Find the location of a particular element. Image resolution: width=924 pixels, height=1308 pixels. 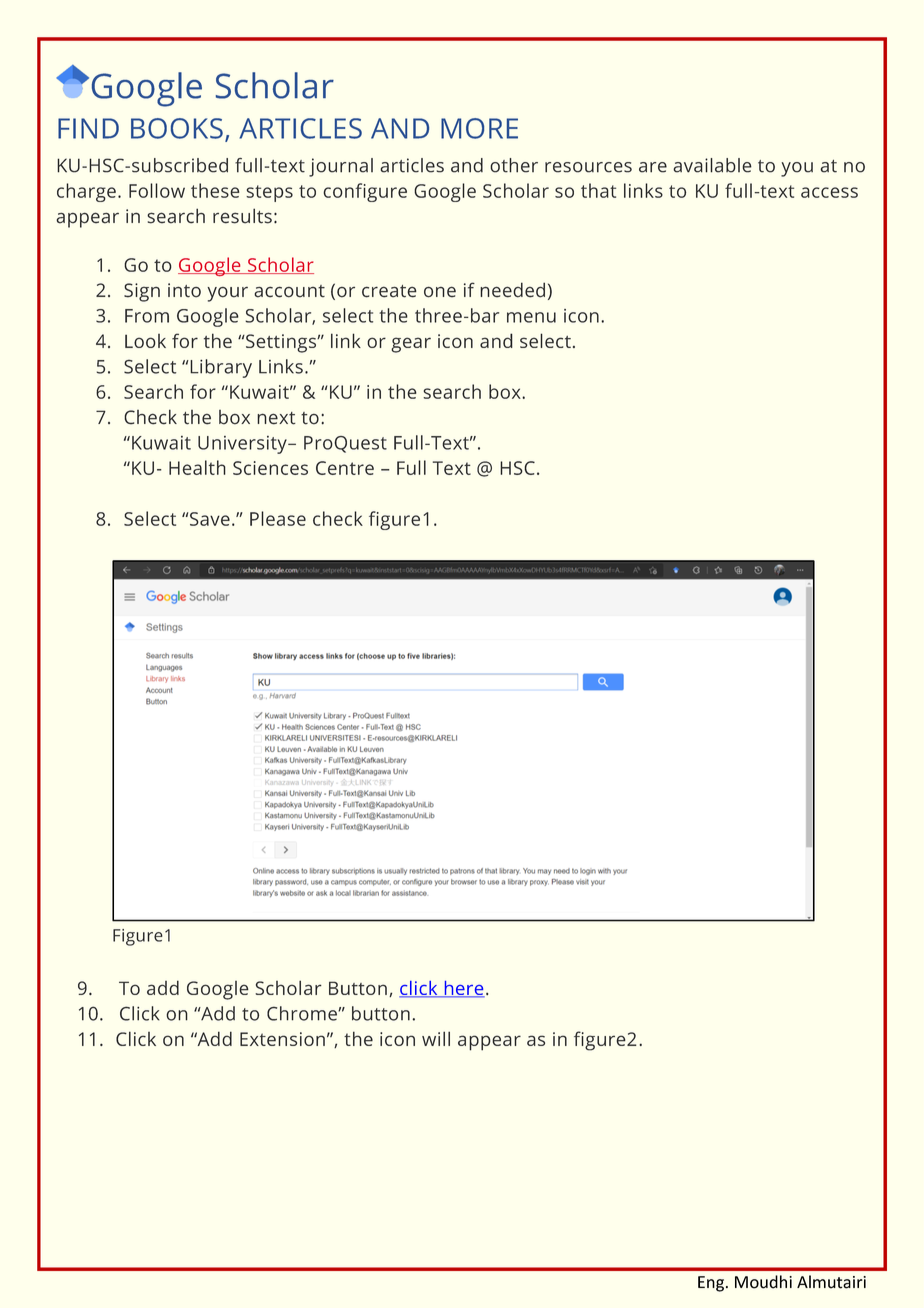

Extension is located at coordinates (282, 1039).
